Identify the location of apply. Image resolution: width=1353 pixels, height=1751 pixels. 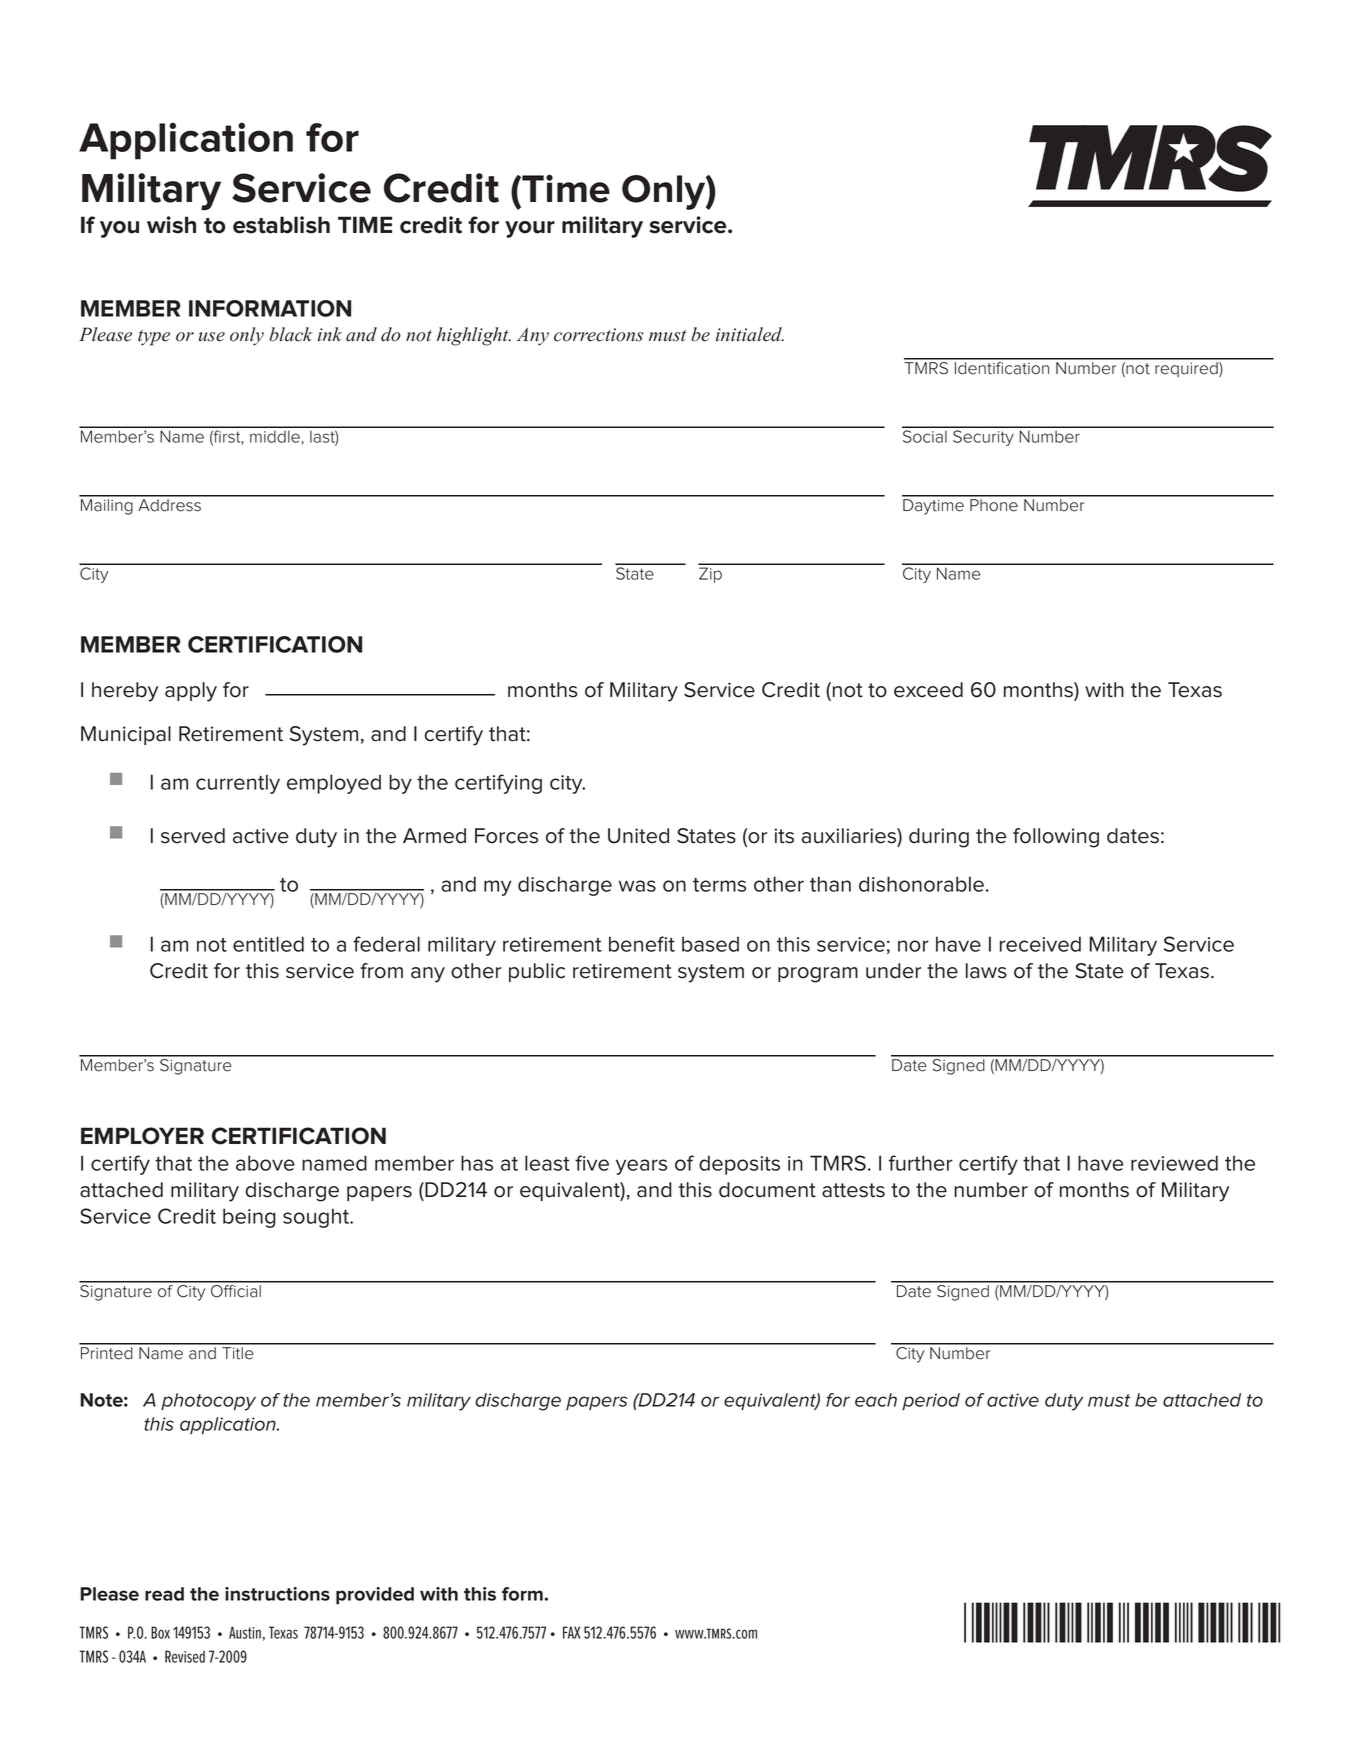
(191, 692).
